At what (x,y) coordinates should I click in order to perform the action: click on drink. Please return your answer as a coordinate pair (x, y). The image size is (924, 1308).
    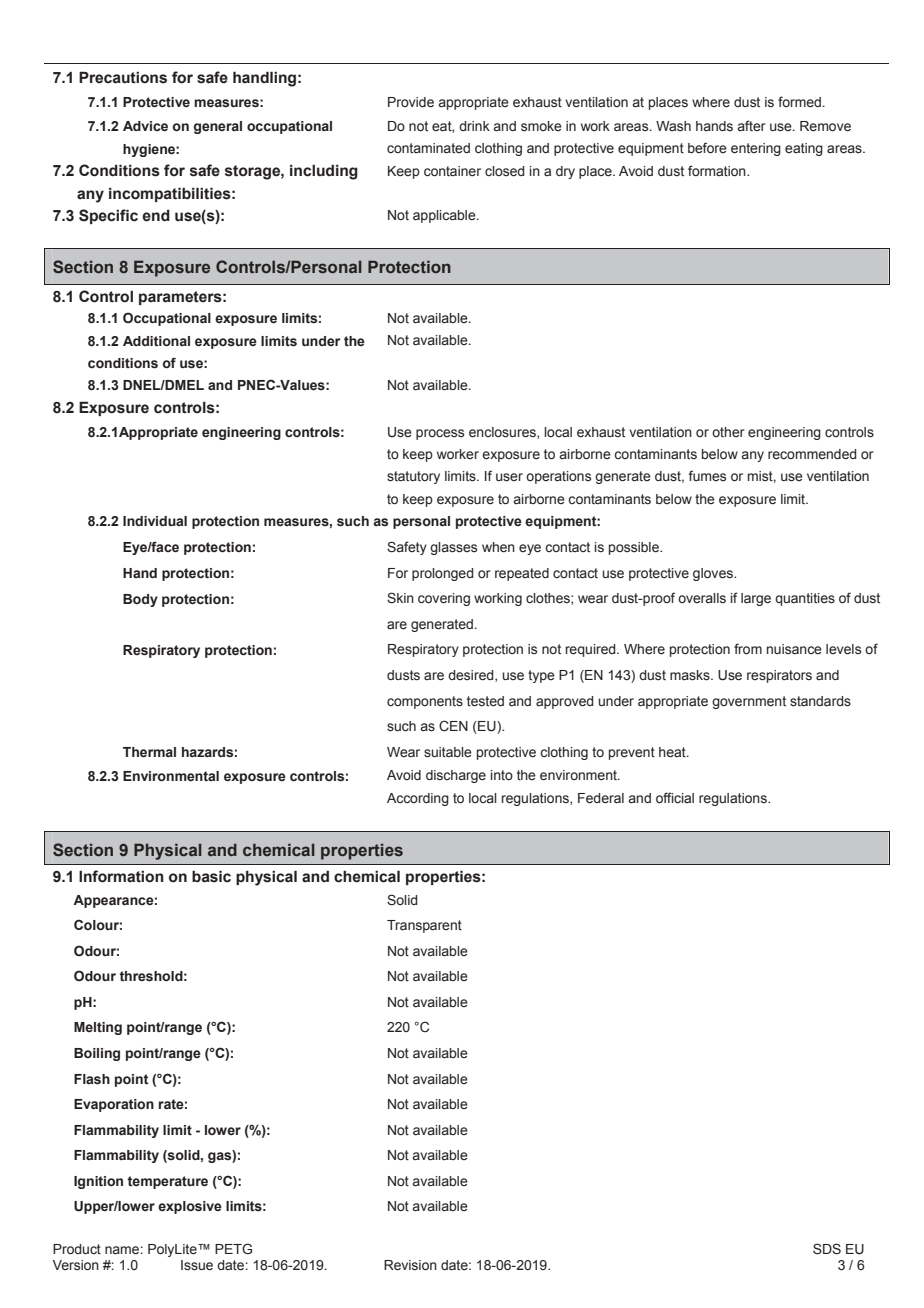
    Looking at the image, I should click on (474, 126).
